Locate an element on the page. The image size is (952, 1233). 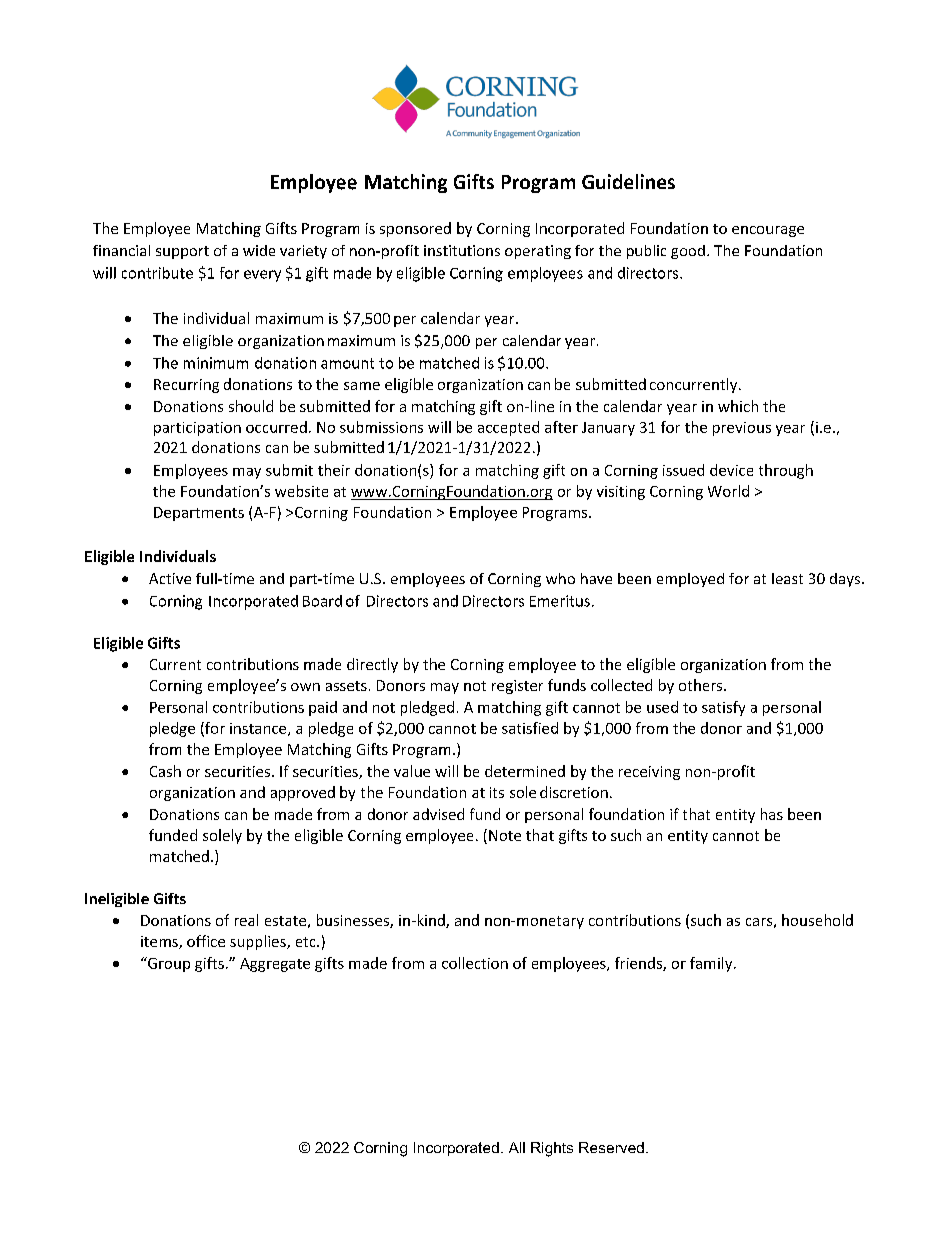
institutions is located at coordinates (462, 250).
